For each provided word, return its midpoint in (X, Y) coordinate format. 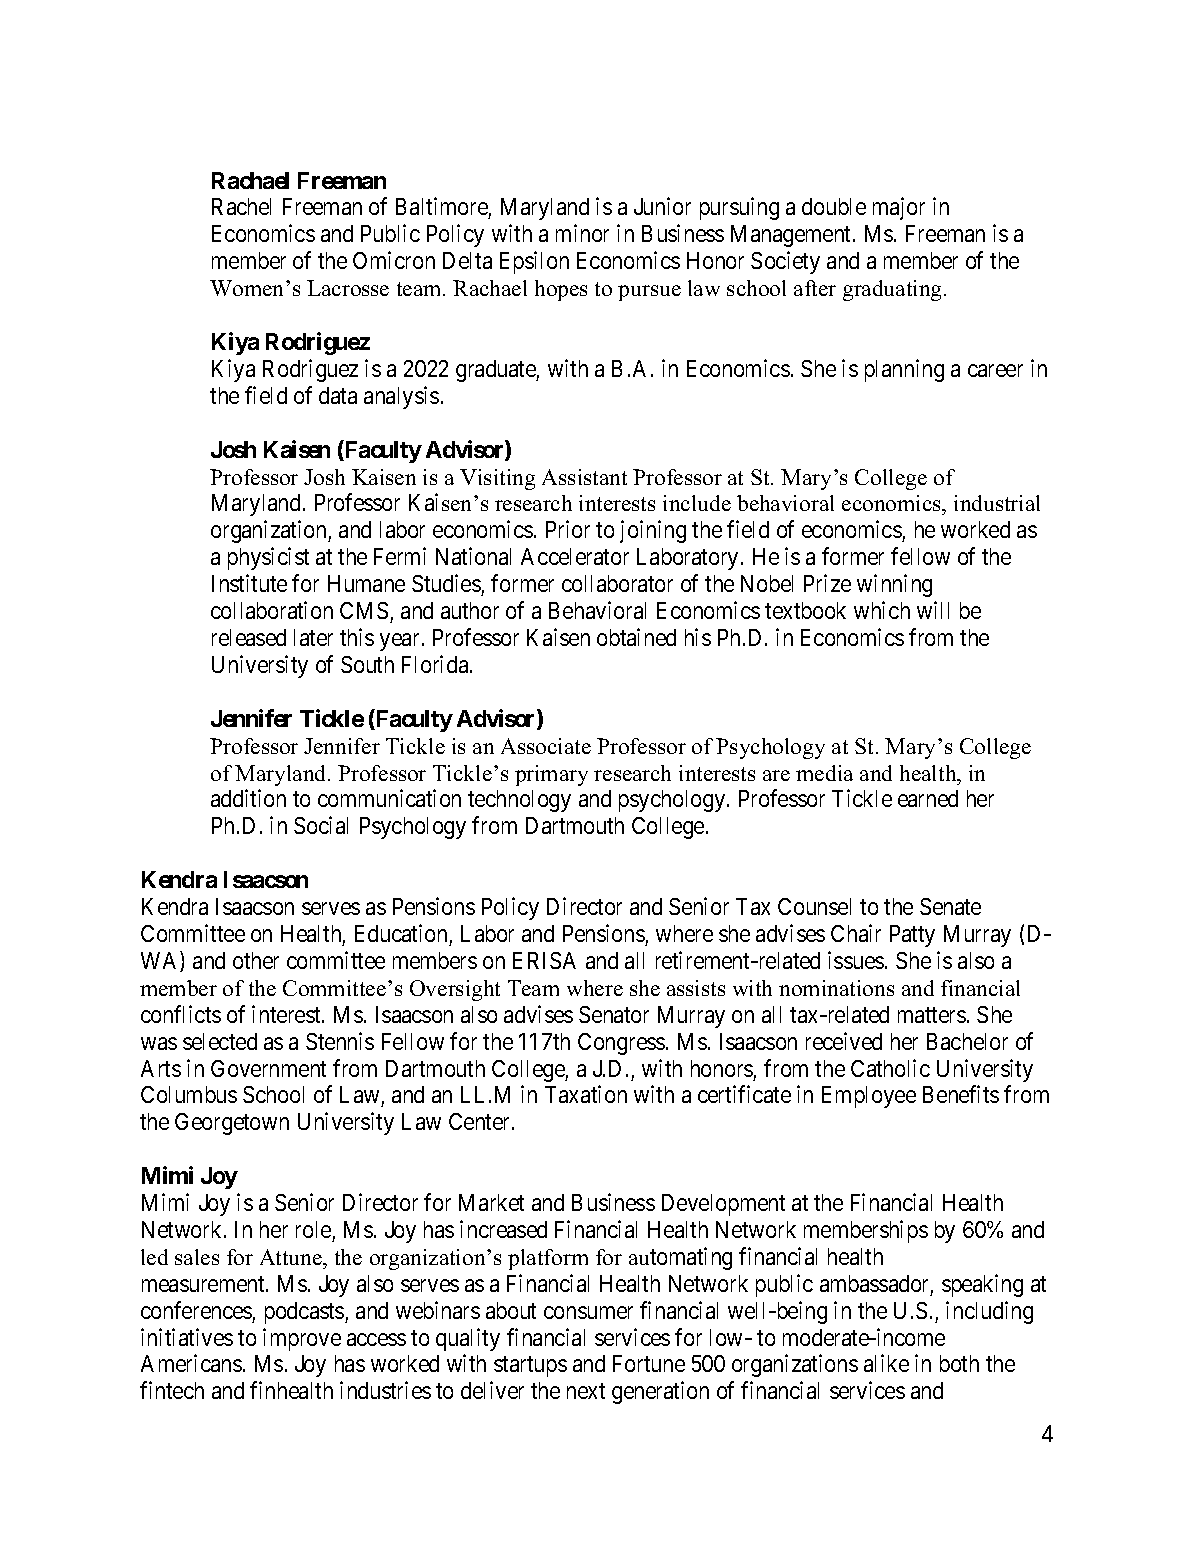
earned (928, 798)
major (899, 209)
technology (519, 801)
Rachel (241, 206)
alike (886, 1363)
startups (530, 1367)
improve (302, 1339)
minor (582, 233)
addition (248, 798)
